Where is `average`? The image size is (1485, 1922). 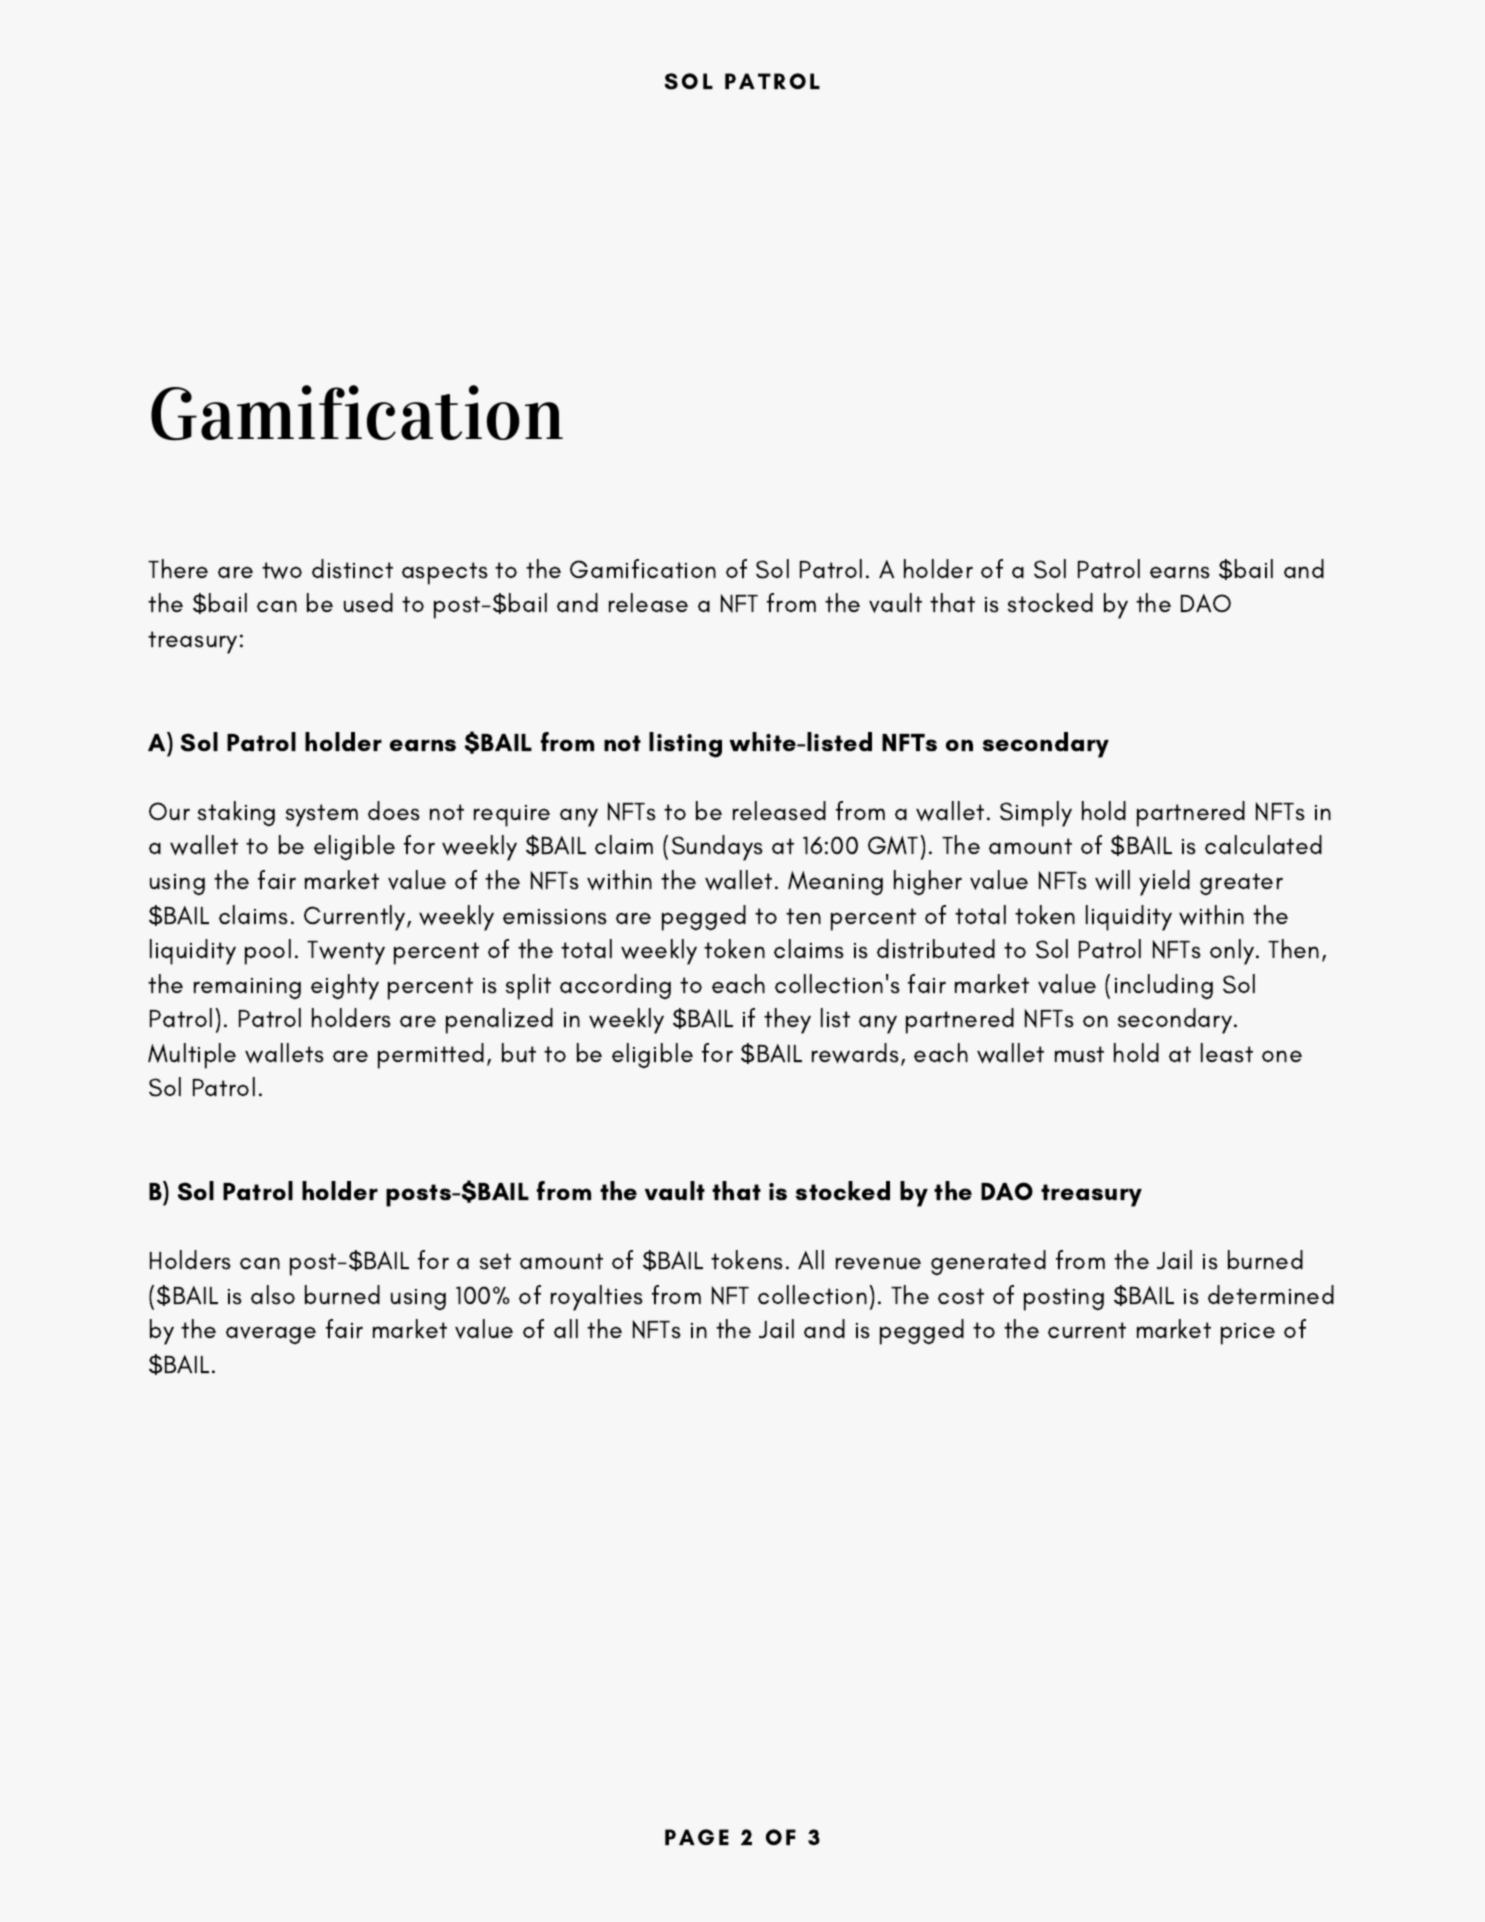
average is located at coordinates (271, 1335).
